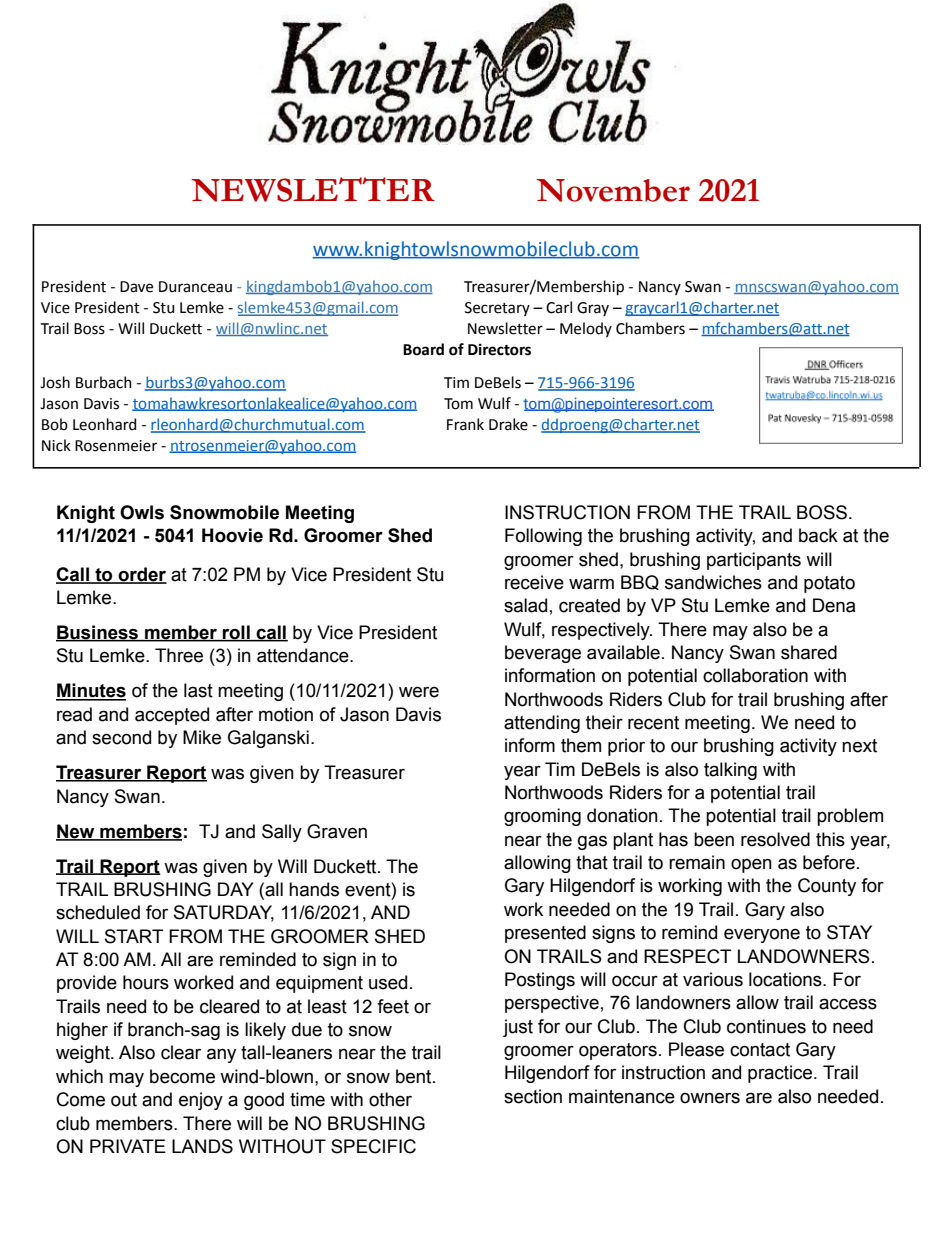 Image resolution: width=952 pixels, height=1233 pixels. What do you see at coordinates (282, 833) in the image?
I see `Sally` at bounding box center [282, 833].
